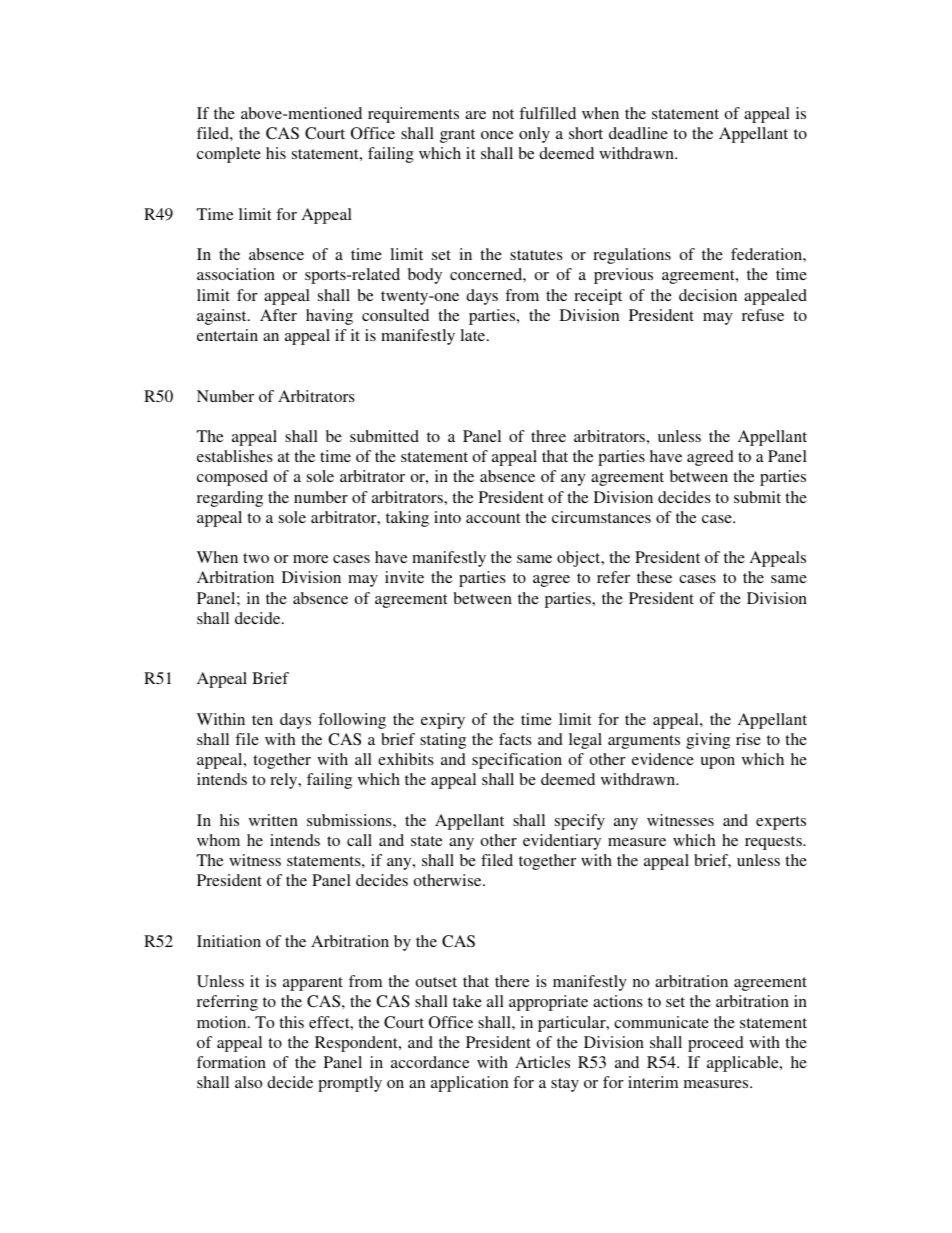 The height and width of the page is (1233, 952). Describe the element at coordinates (548, 436) in the page. I see `three` at that location.
